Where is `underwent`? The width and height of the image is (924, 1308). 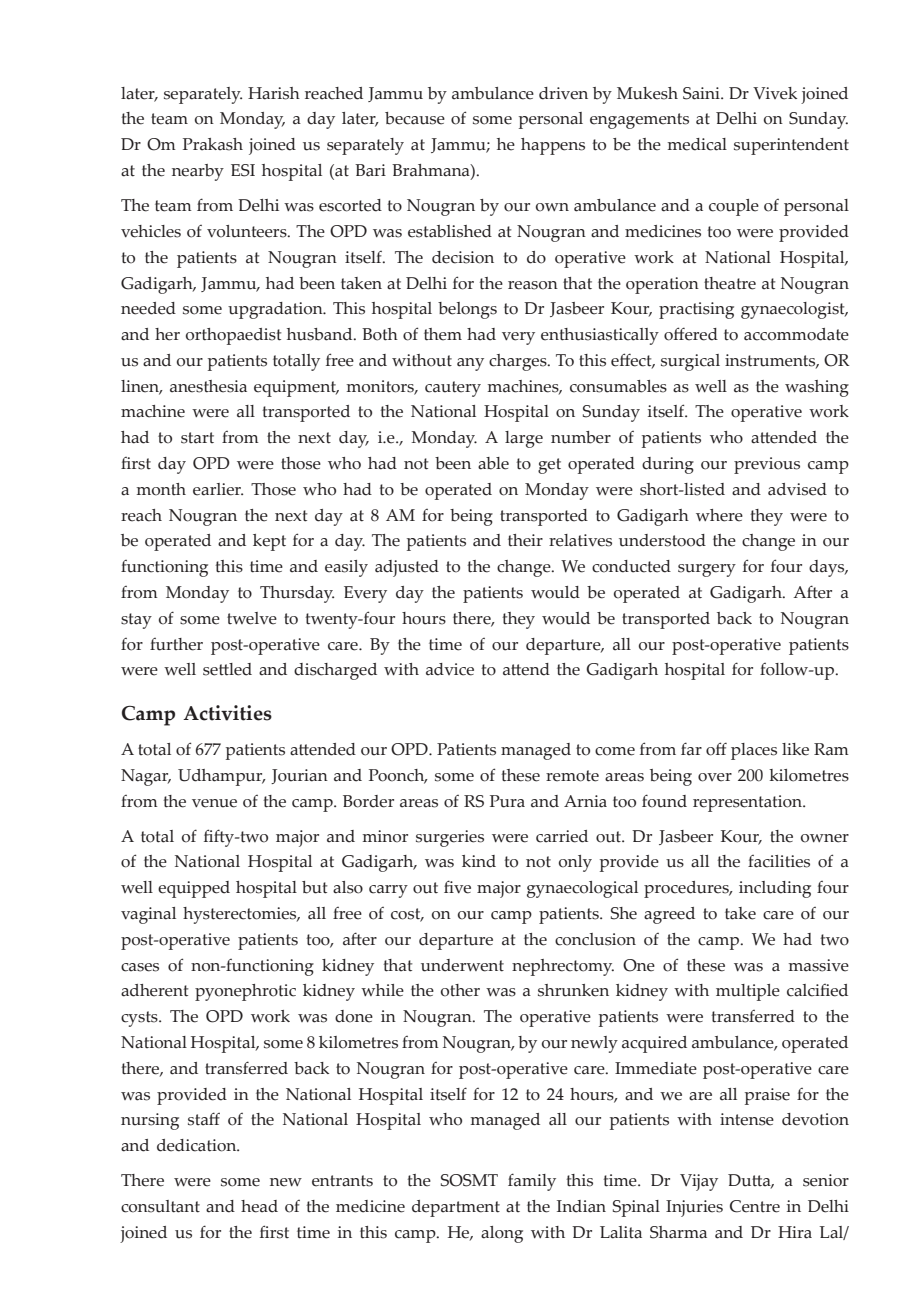 underwent is located at coordinates (462, 965).
